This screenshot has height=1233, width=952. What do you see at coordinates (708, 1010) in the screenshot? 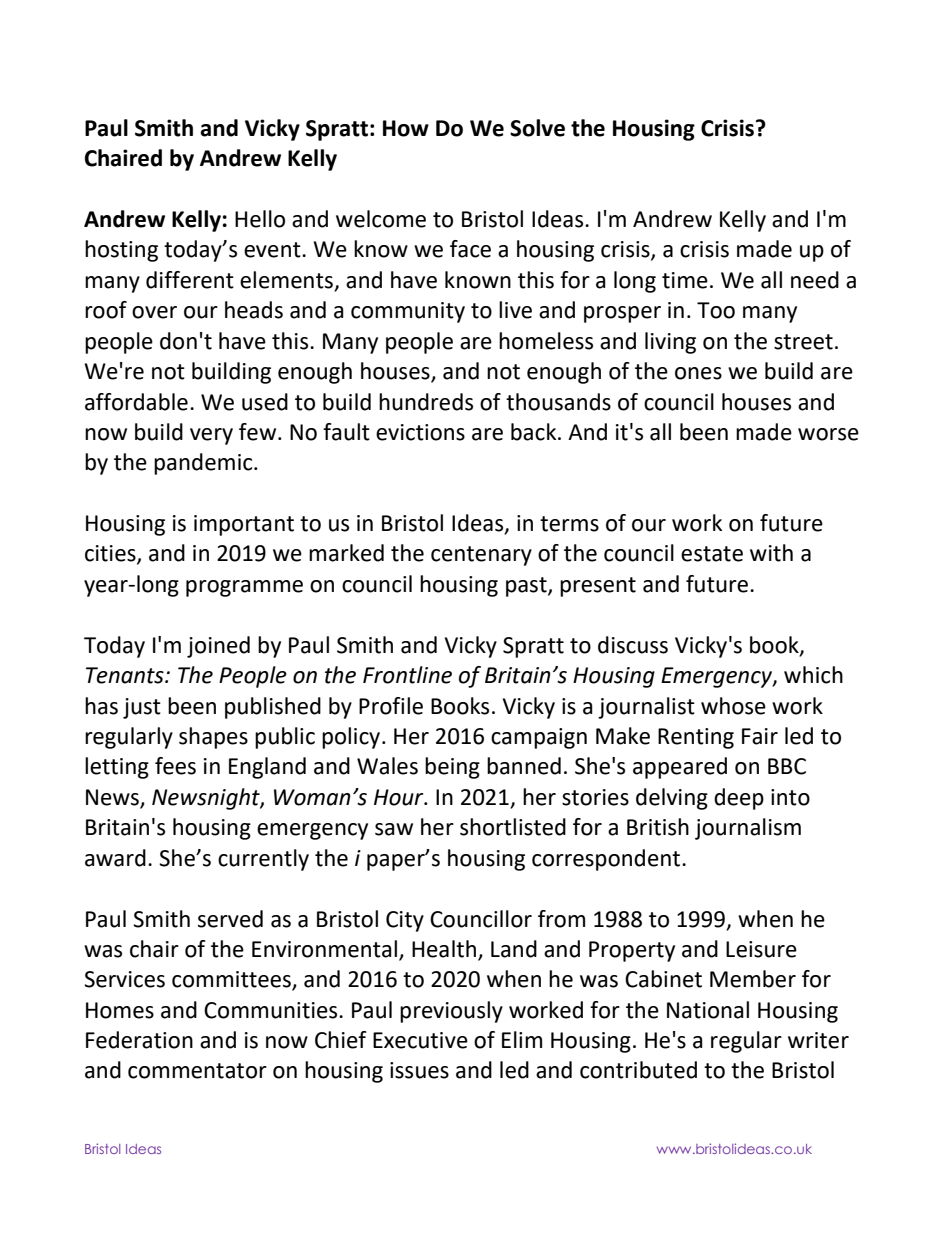
I see `National` at bounding box center [708, 1010].
